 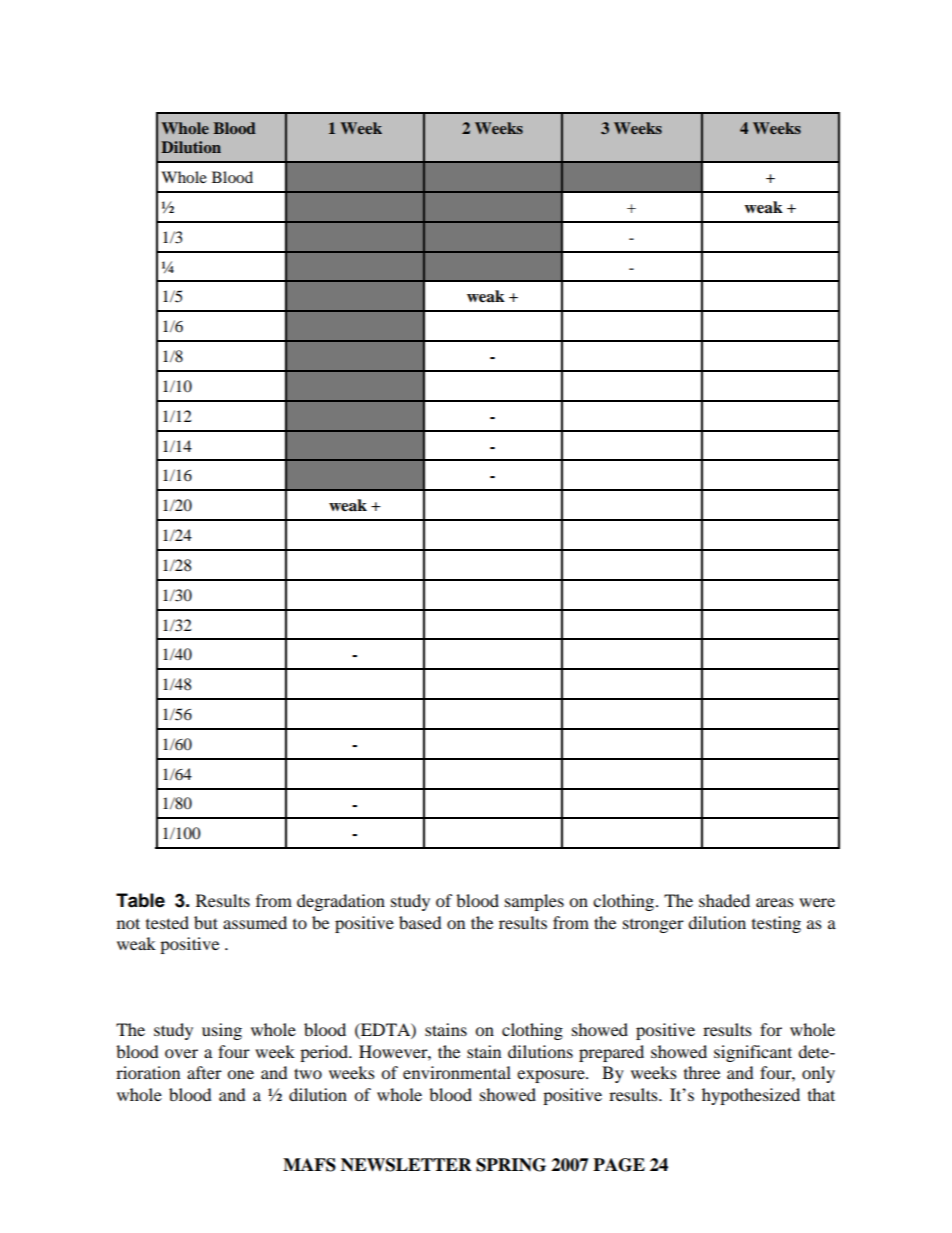 What do you see at coordinates (420, 922) in the screenshot?
I see `based` at bounding box center [420, 922].
